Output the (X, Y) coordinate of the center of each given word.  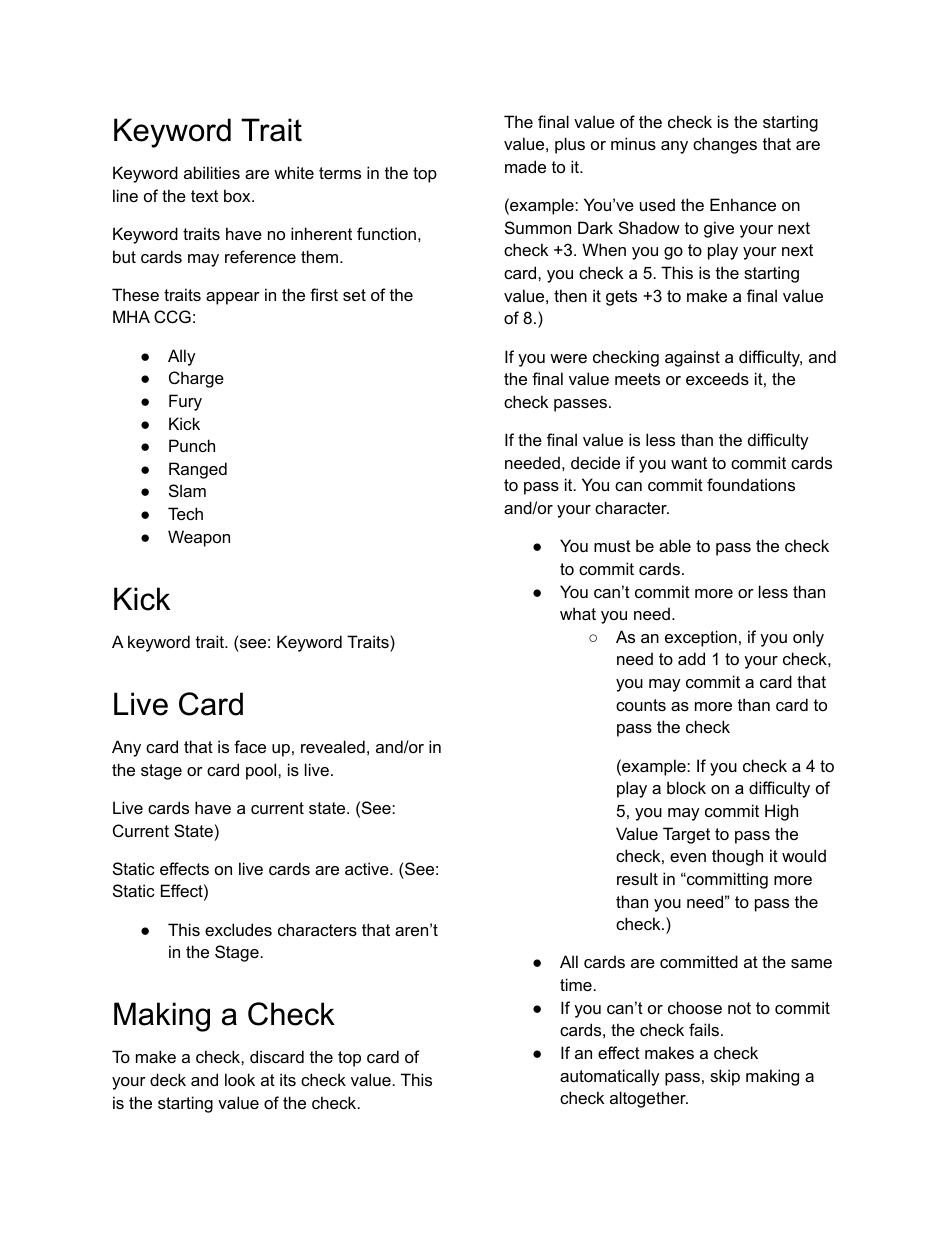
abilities (212, 172)
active (368, 868)
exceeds (717, 378)
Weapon (199, 538)
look (240, 1079)
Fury (185, 402)
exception (701, 638)
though (737, 857)
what (578, 613)
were (568, 358)
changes (725, 145)
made (525, 166)
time (576, 984)
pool (262, 771)
